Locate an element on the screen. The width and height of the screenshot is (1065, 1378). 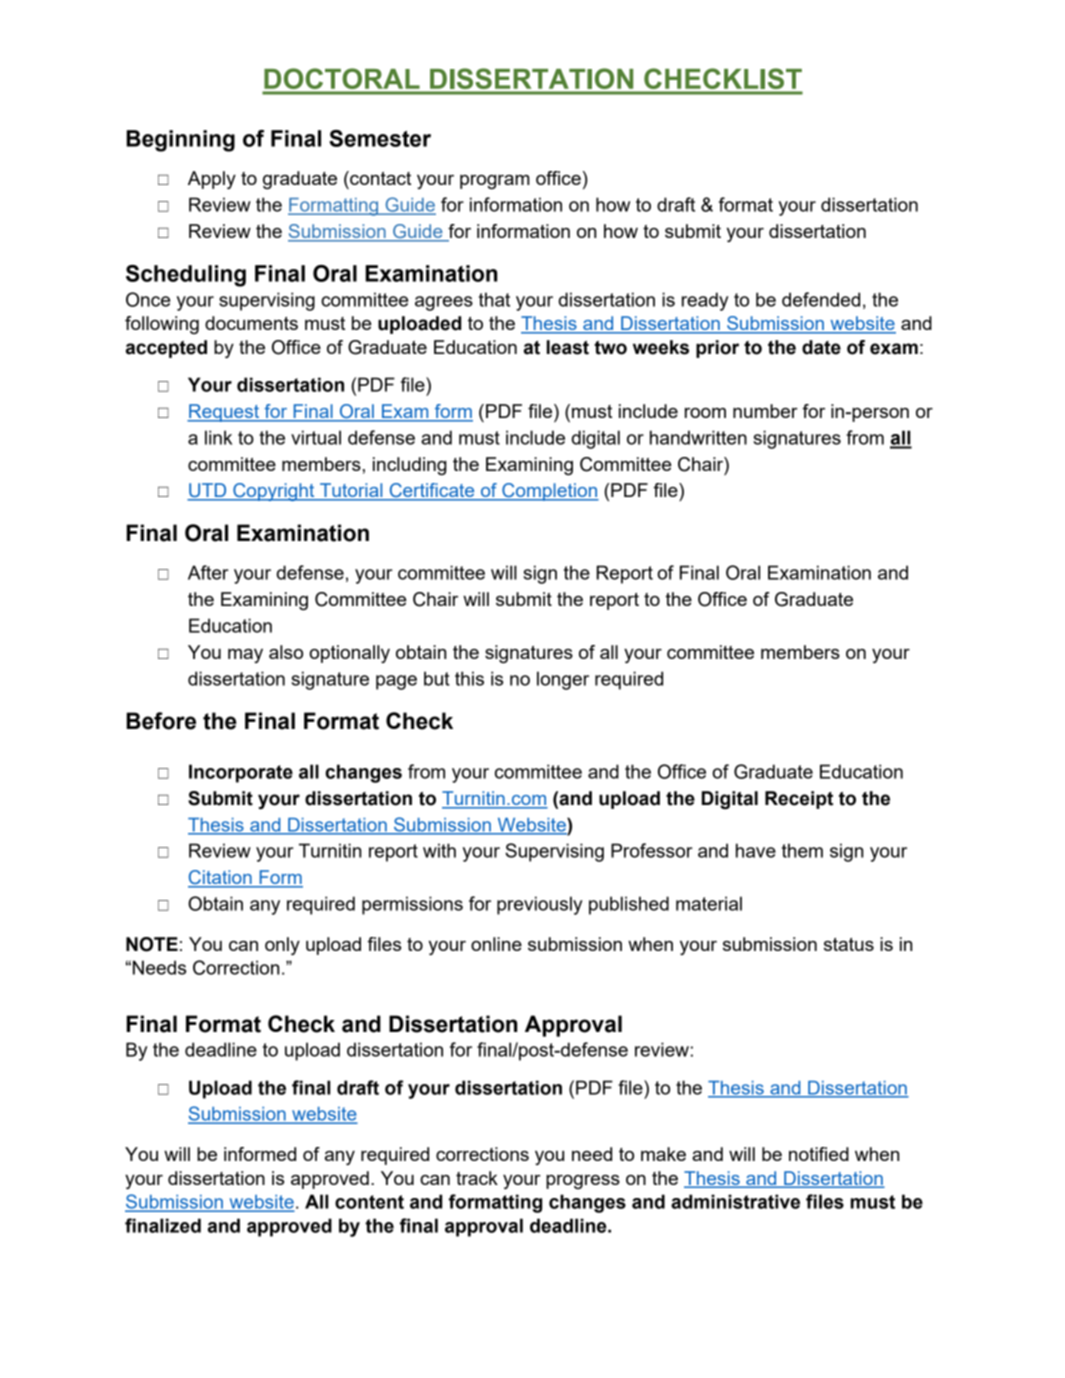
number is located at coordinates (765, 411).
